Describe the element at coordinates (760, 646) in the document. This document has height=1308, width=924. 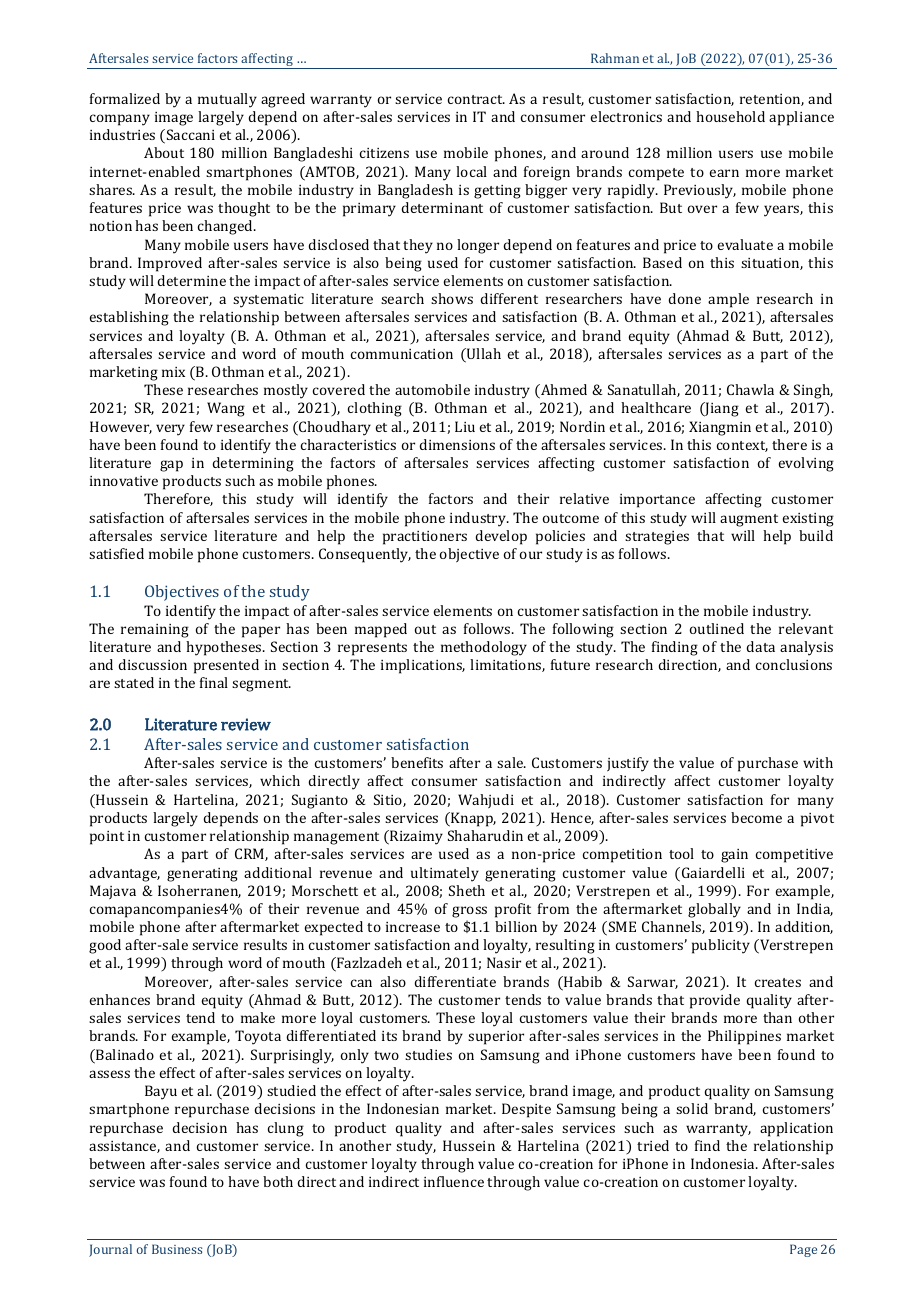
I see `data` at that location.
